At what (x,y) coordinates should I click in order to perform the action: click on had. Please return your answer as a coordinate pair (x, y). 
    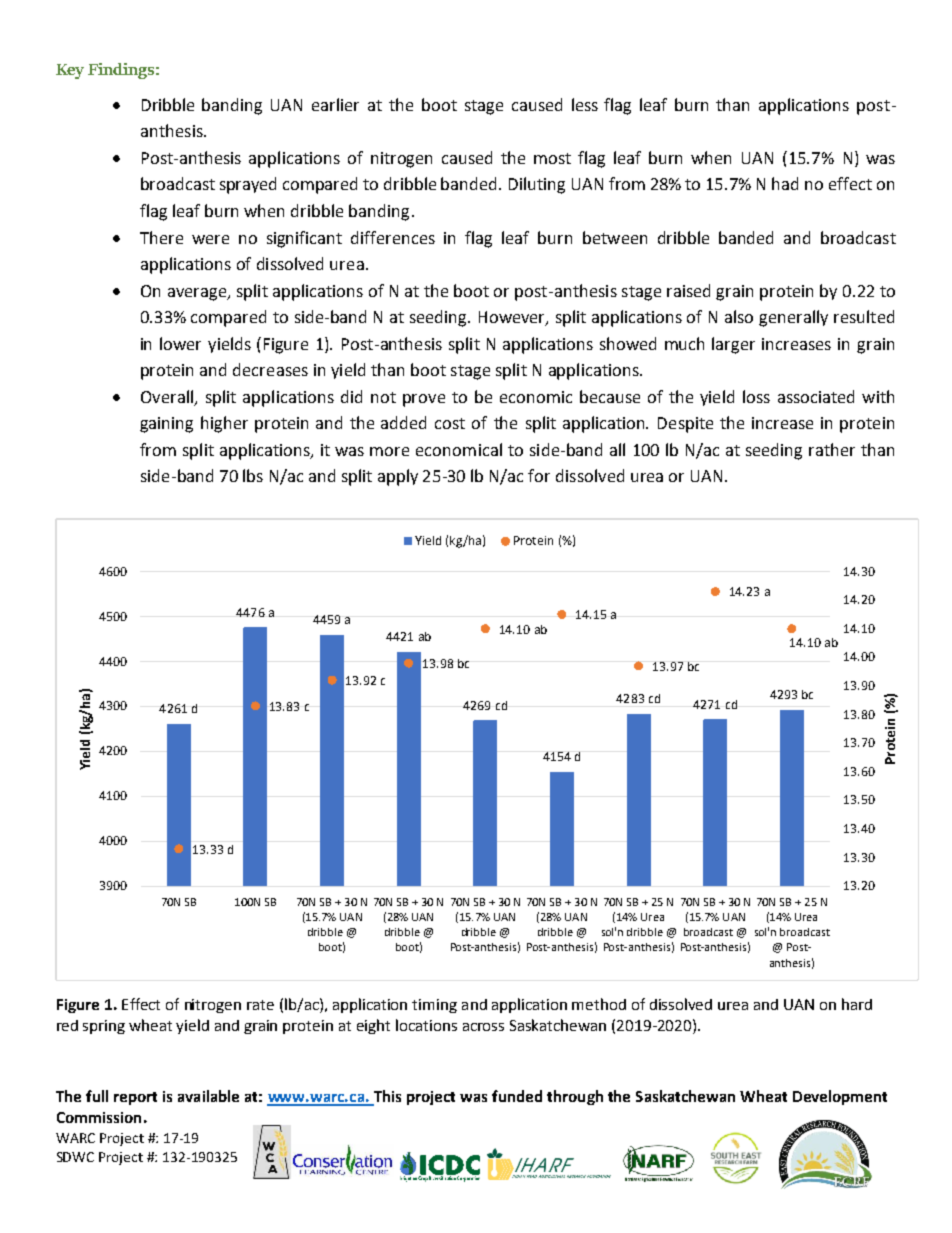
    Looking at the image, I should click on (785, 183).
